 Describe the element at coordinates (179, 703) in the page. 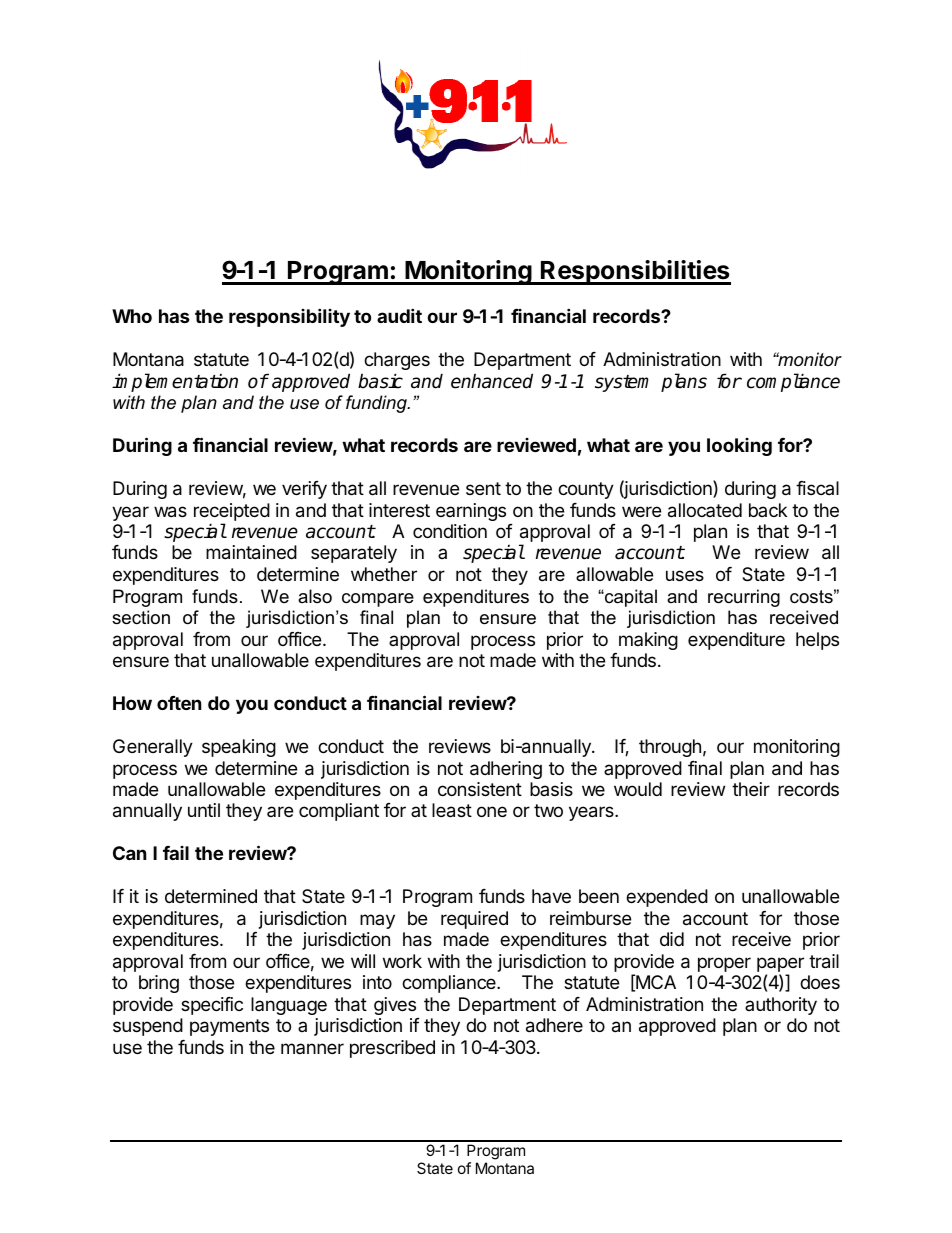

I see `often` at that location.
